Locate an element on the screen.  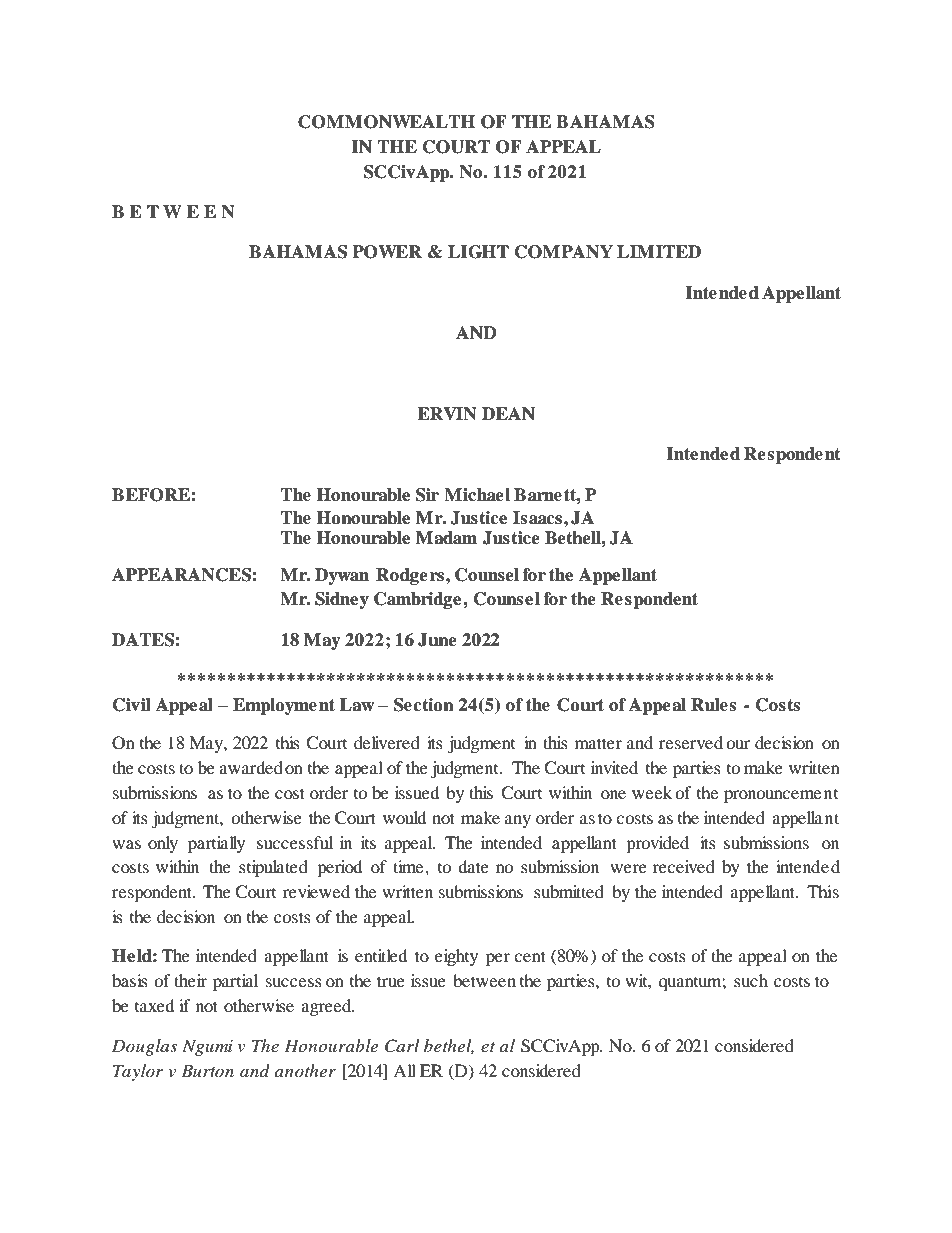
LIGHT is located at coordinates (478, 252).
